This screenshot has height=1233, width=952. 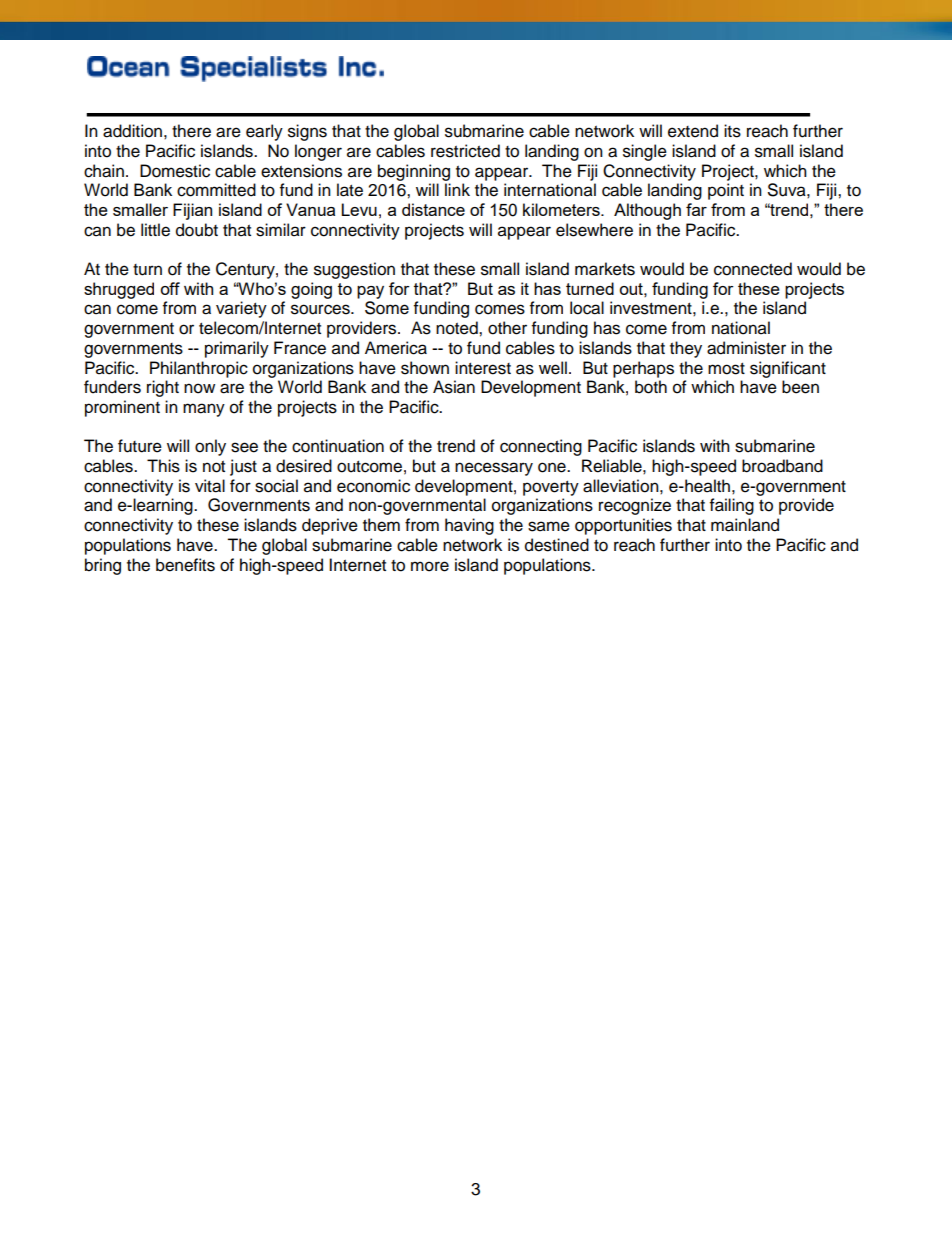 What do you see at coordinates (465, 151) in the screenshot?
I see `restricted` at bounding box center [465, 151].
